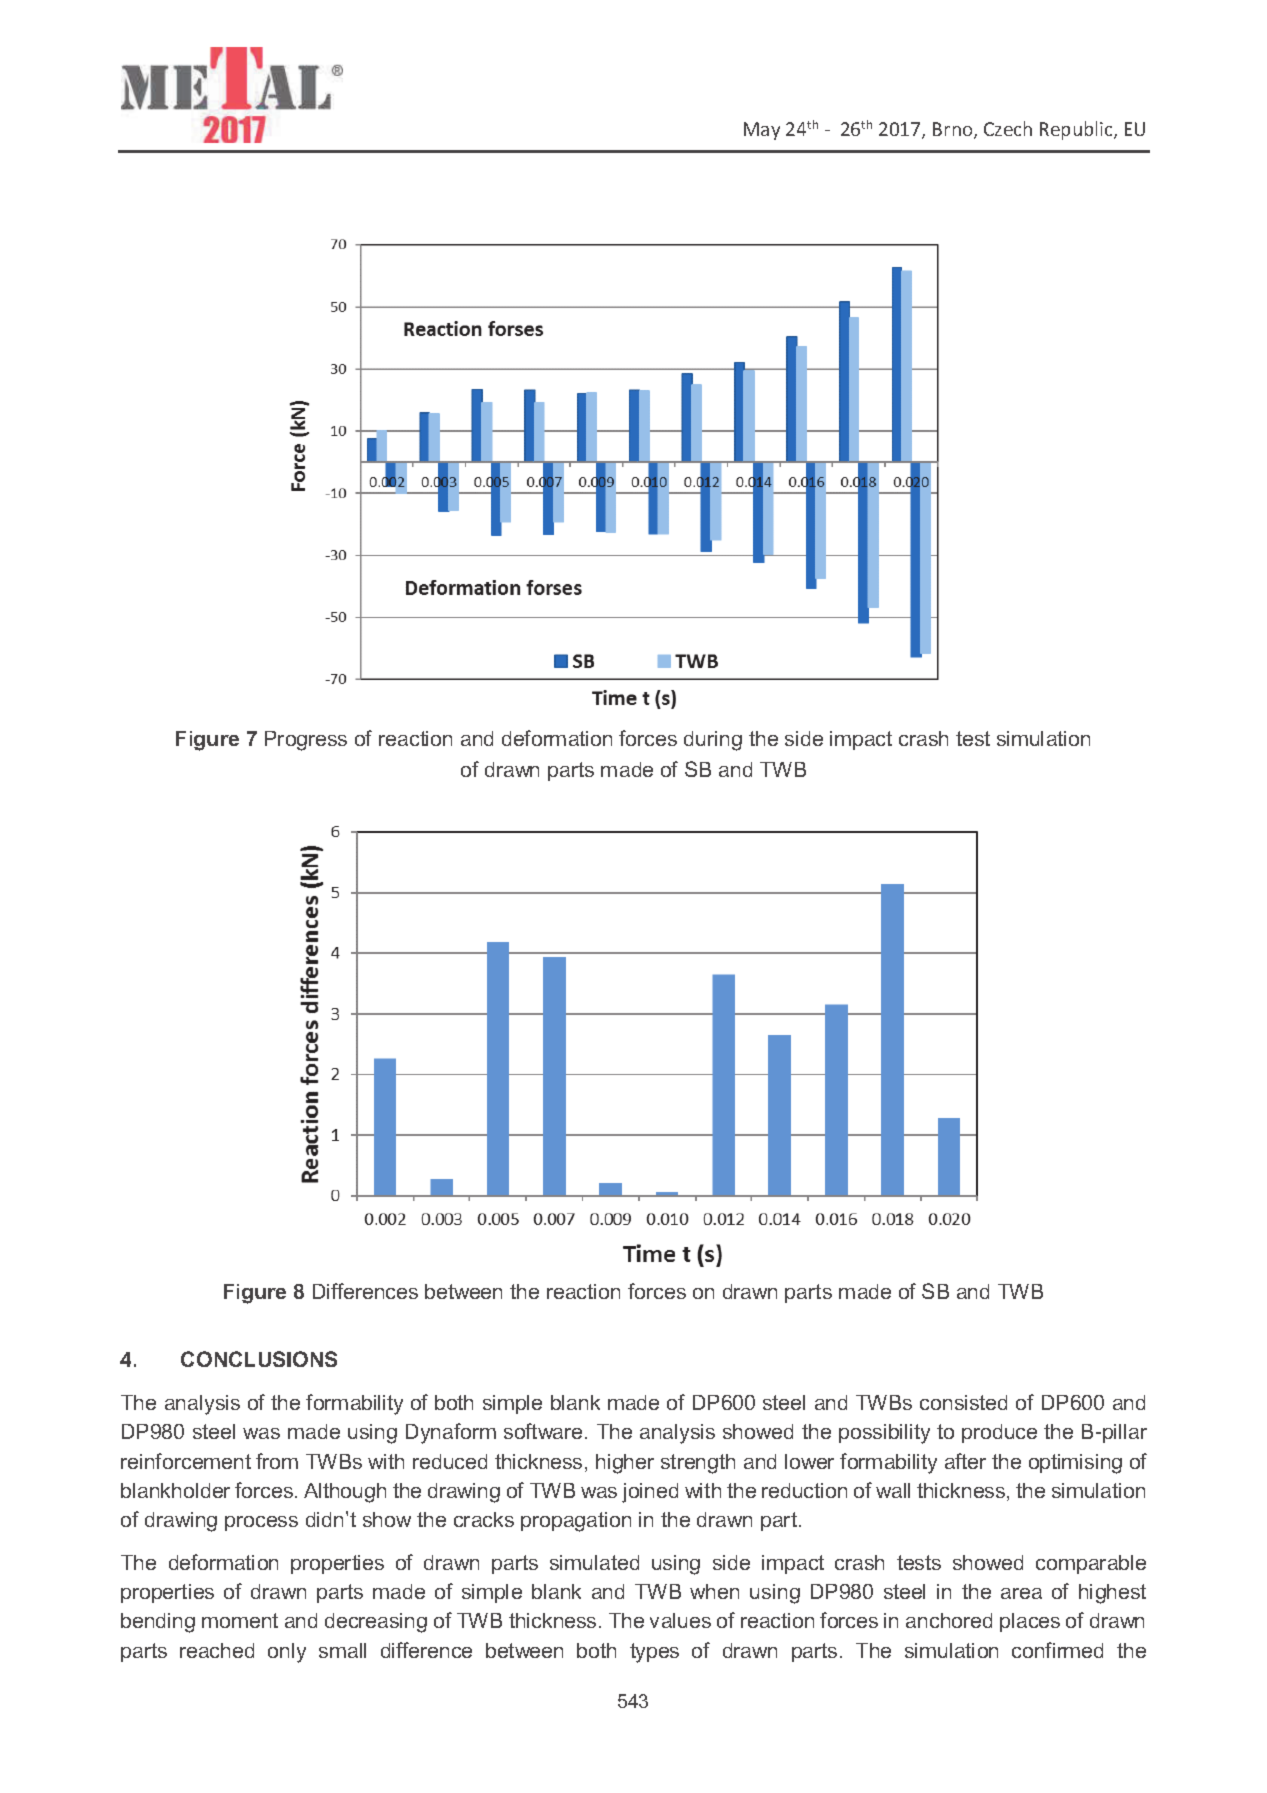 The height and width of the screenshot is (1793, 1267). Describe the element at coordinates (954, 130) in the screenshot. I see `Brno` at that location.
